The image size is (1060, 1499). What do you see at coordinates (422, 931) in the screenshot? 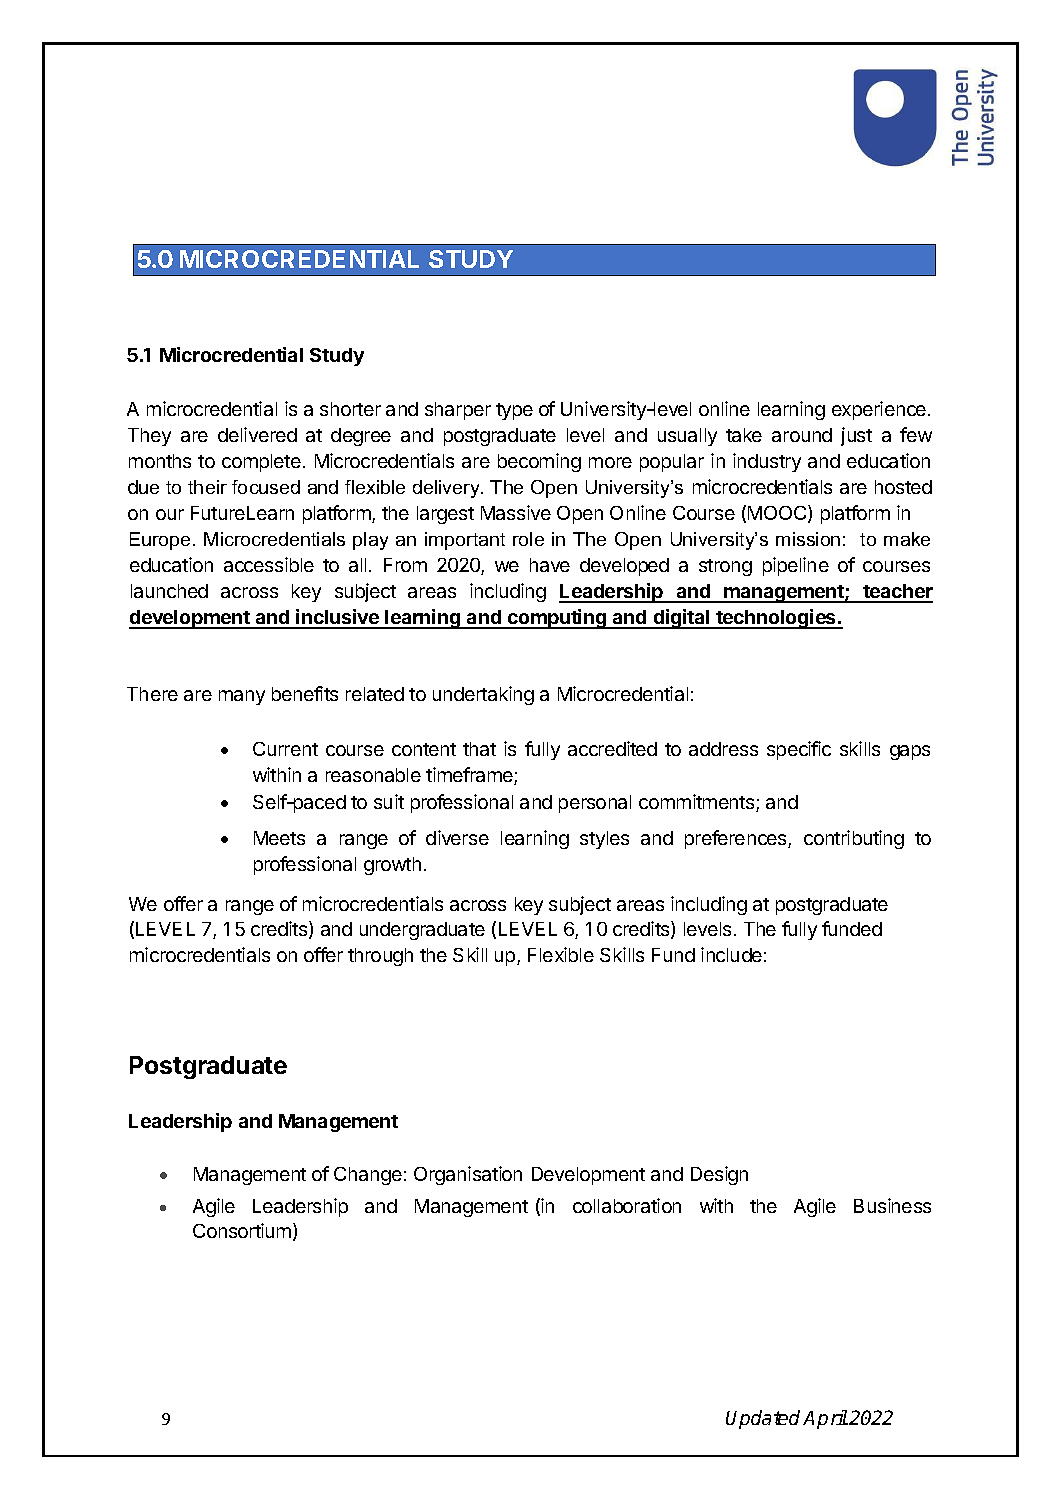
I see `undergraduate` at bounding box center [422, 931].
